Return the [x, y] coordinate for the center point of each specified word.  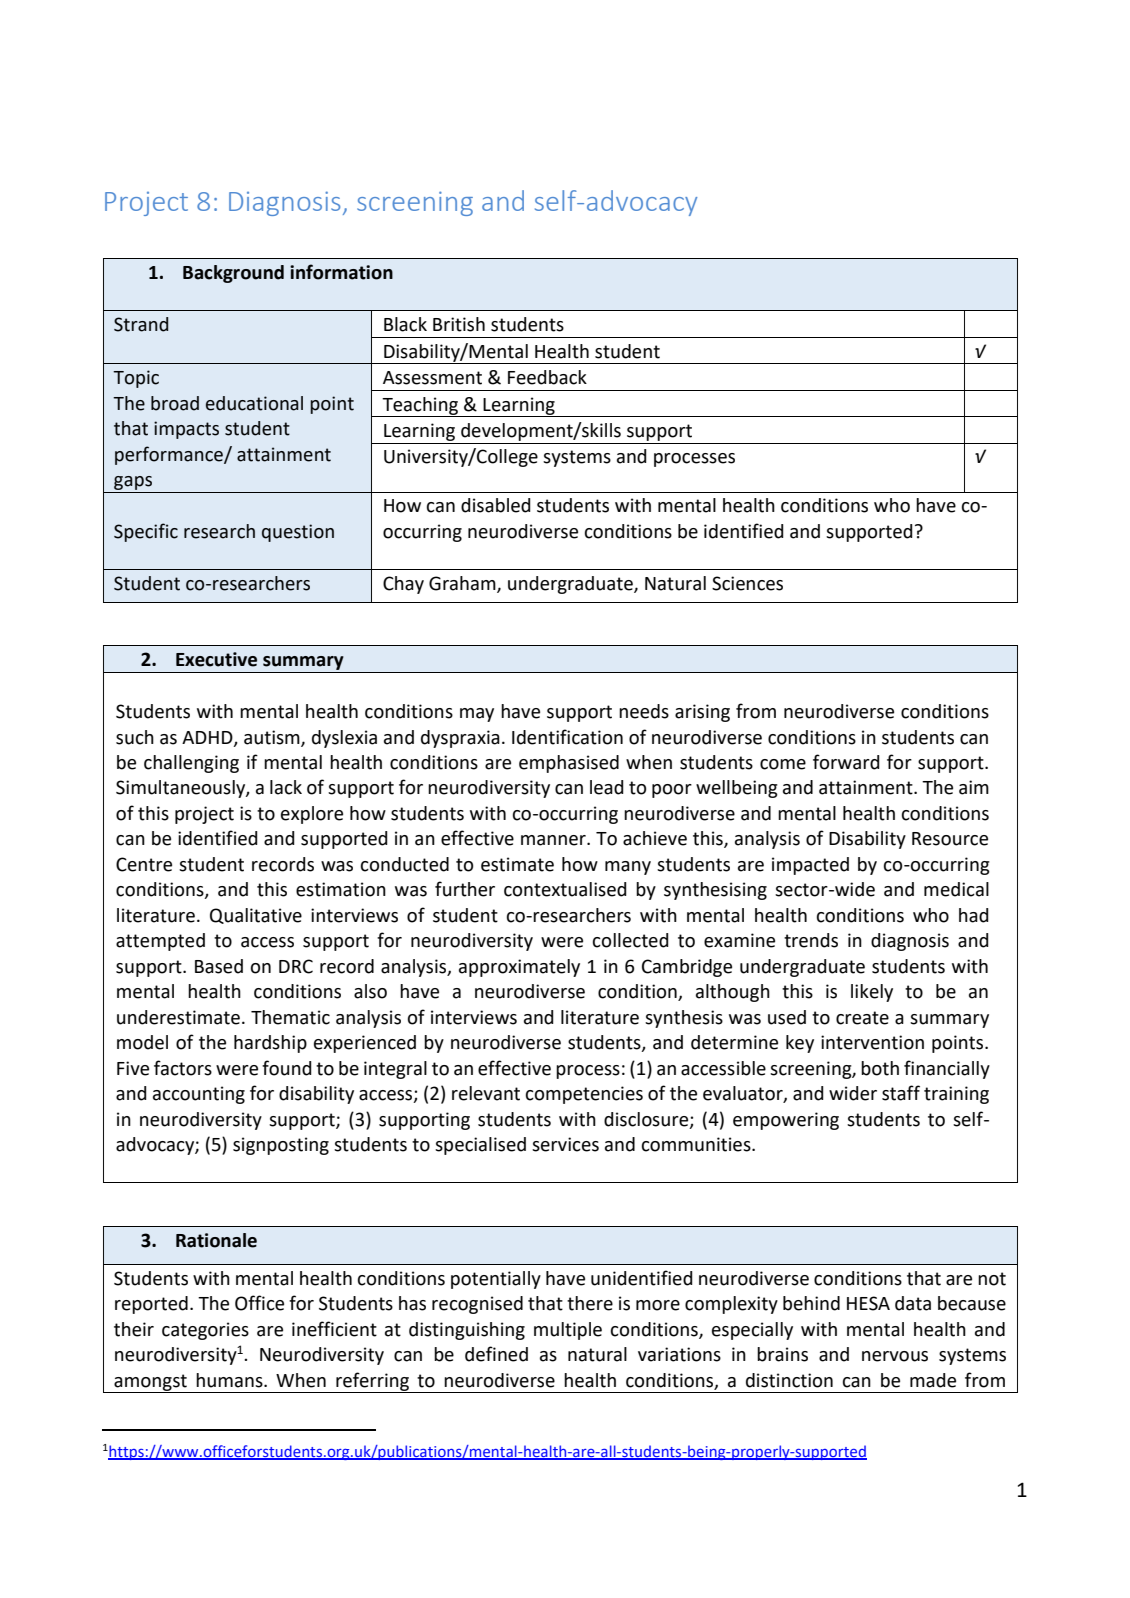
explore [312, 815]
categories [205, 1331]
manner [554, 840]
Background [233, 274]
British [459, 324]
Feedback [547, 377]
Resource [950, 839]
